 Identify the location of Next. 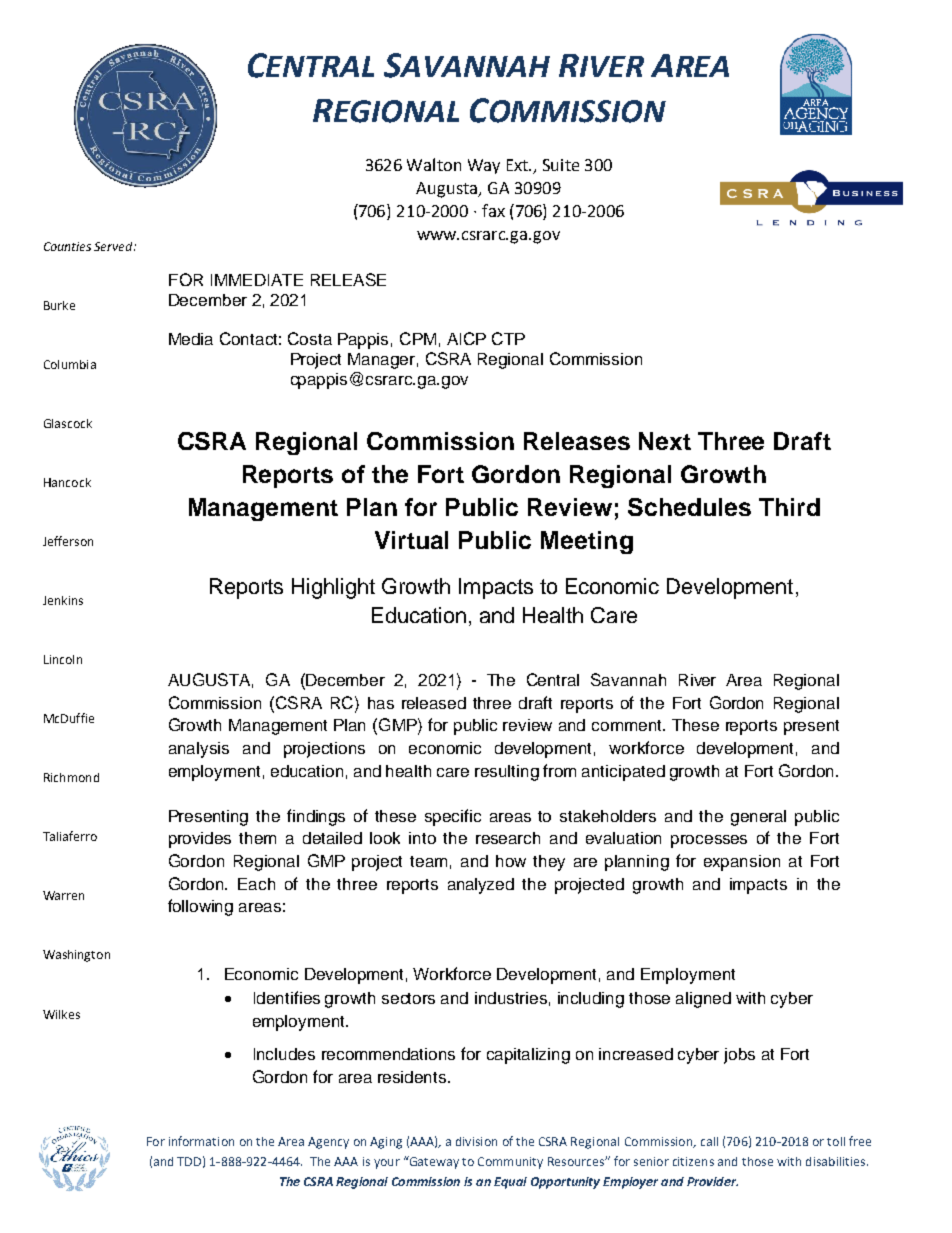
(665, 441).
